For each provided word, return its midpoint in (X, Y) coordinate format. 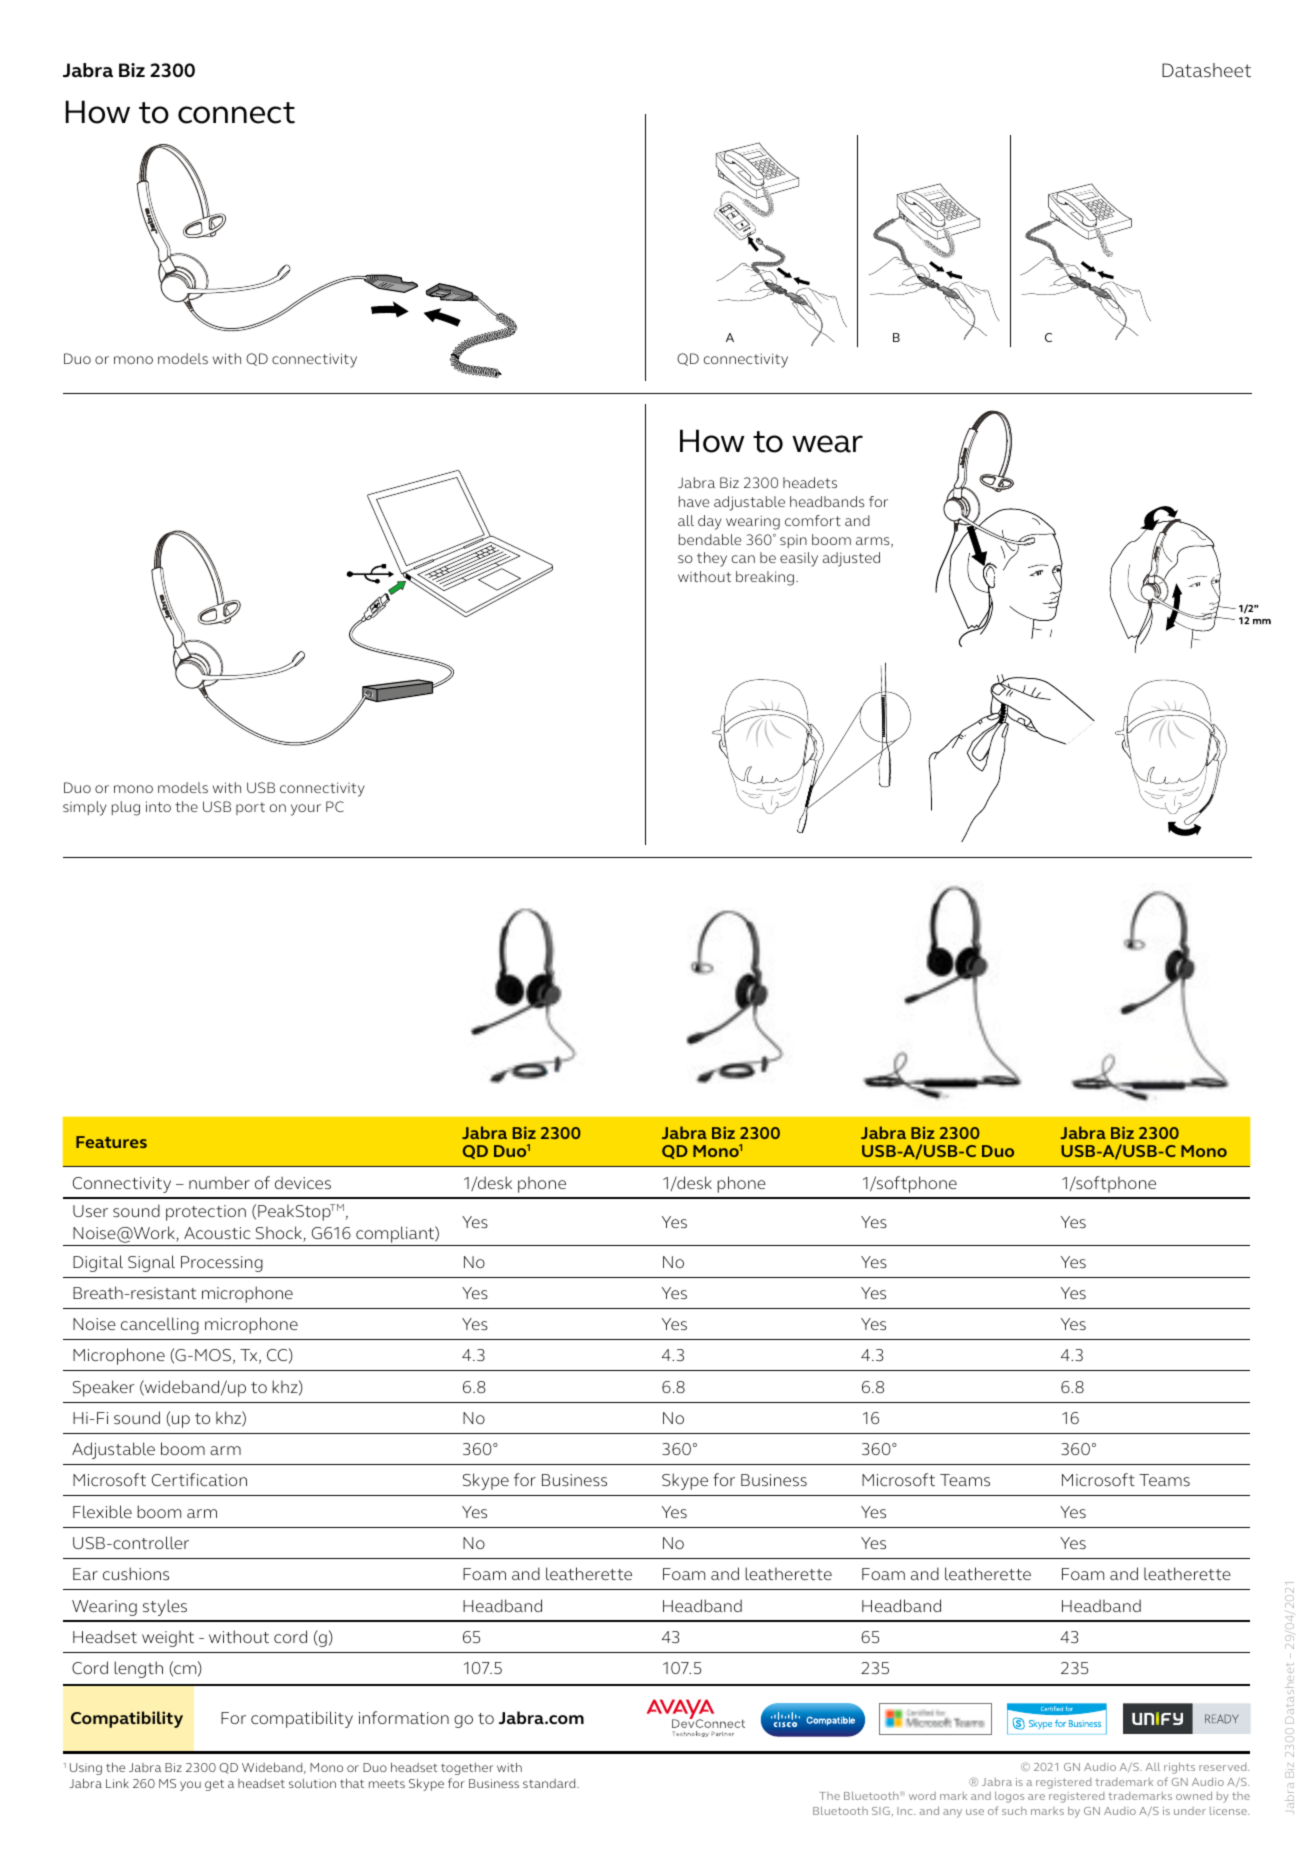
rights (1179, 1768)
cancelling (160, 1325)
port (250, 808)
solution (312, 1783)
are (1036, 1797)
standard (550, 1783)
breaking (765, 578)
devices (303, 1182)
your (306, 810)
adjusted (851, 559)
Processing (222, 1264)
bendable (710, 539)
